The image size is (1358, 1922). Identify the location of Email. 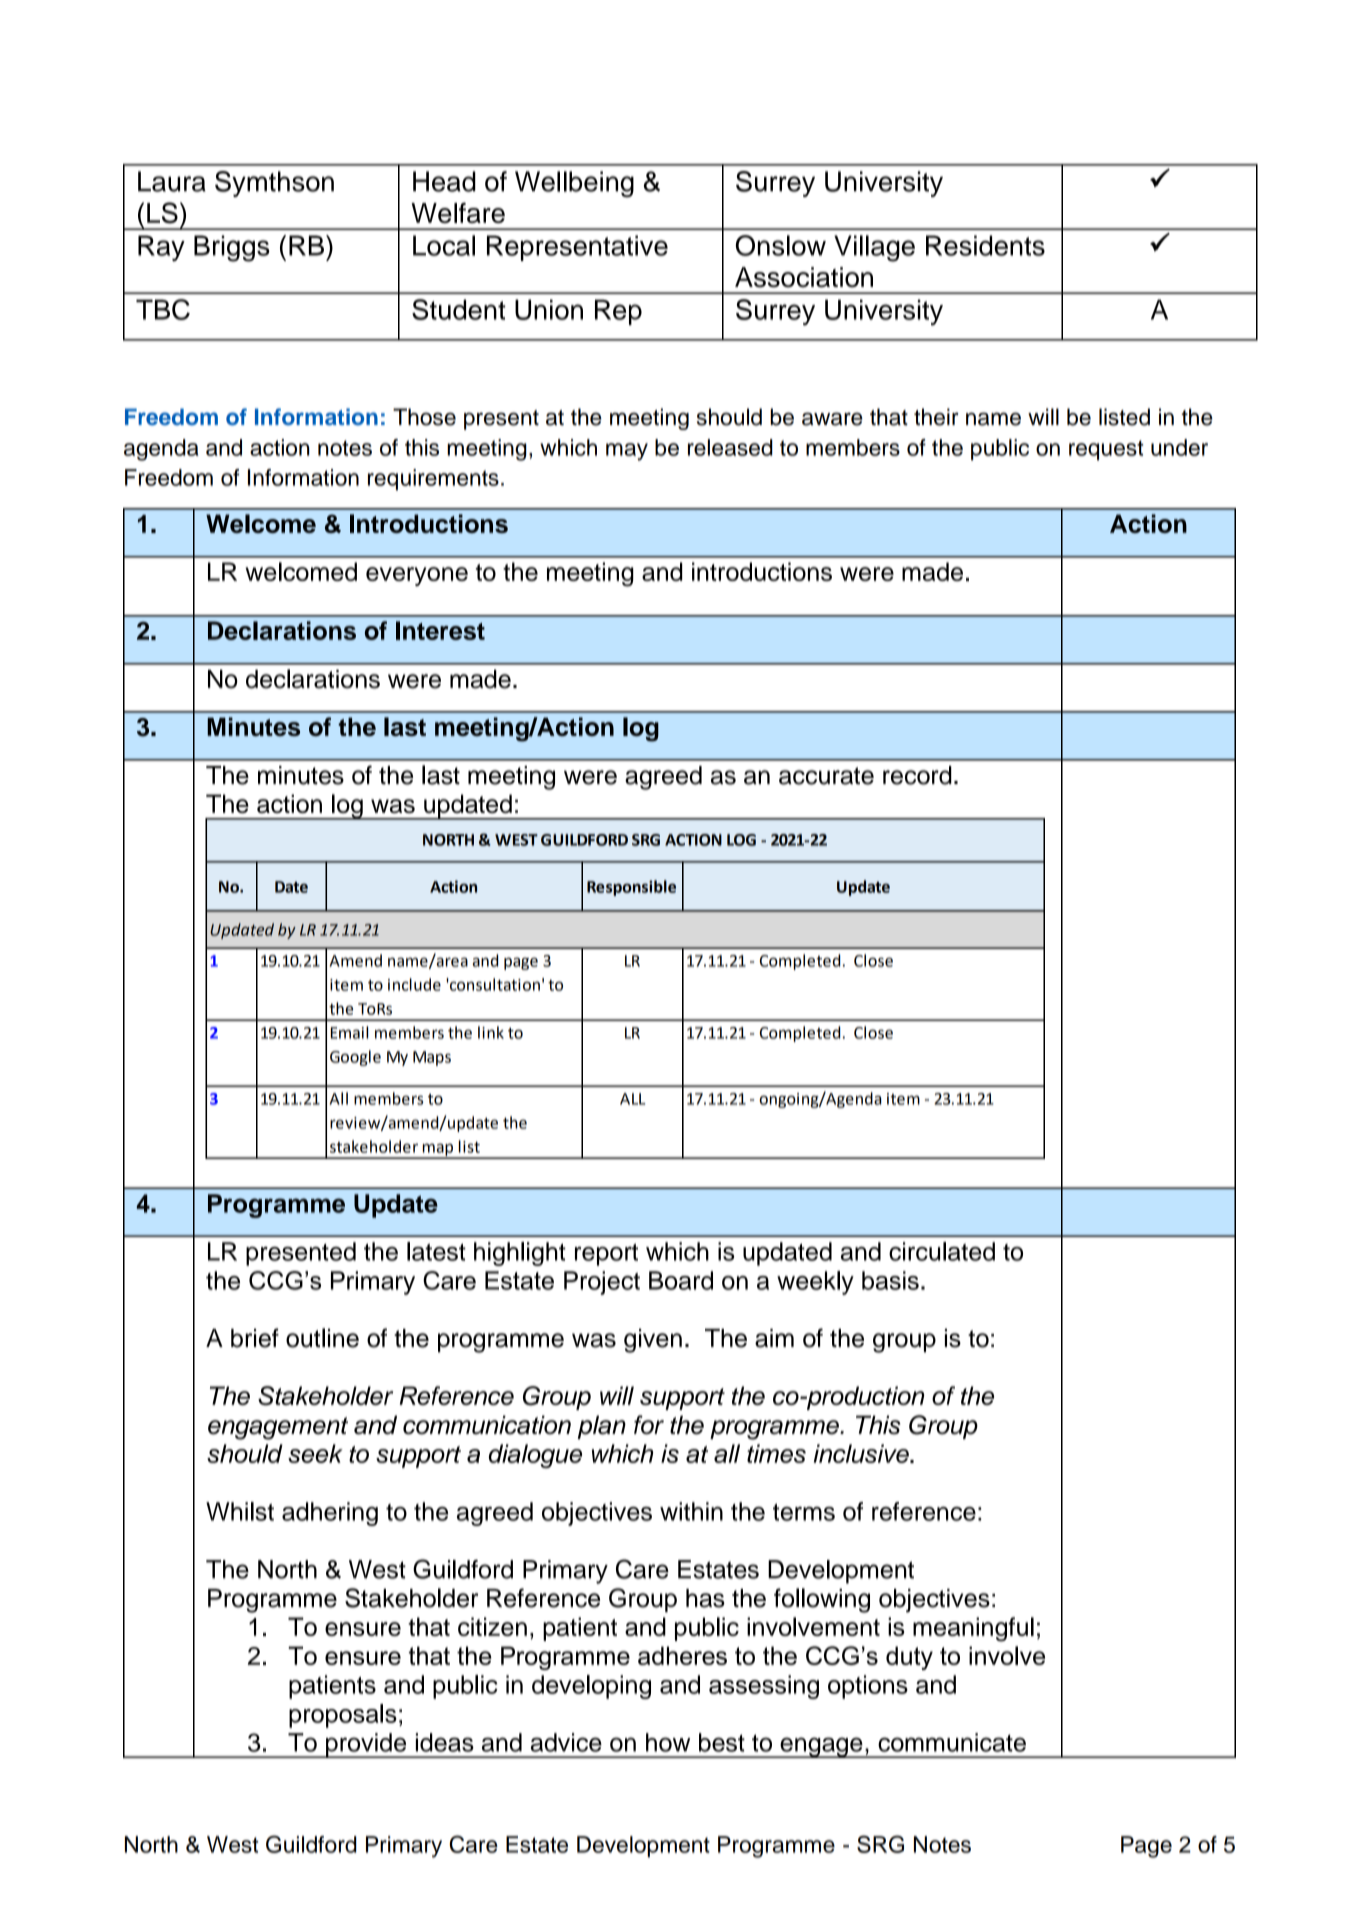
(349, 1032).
